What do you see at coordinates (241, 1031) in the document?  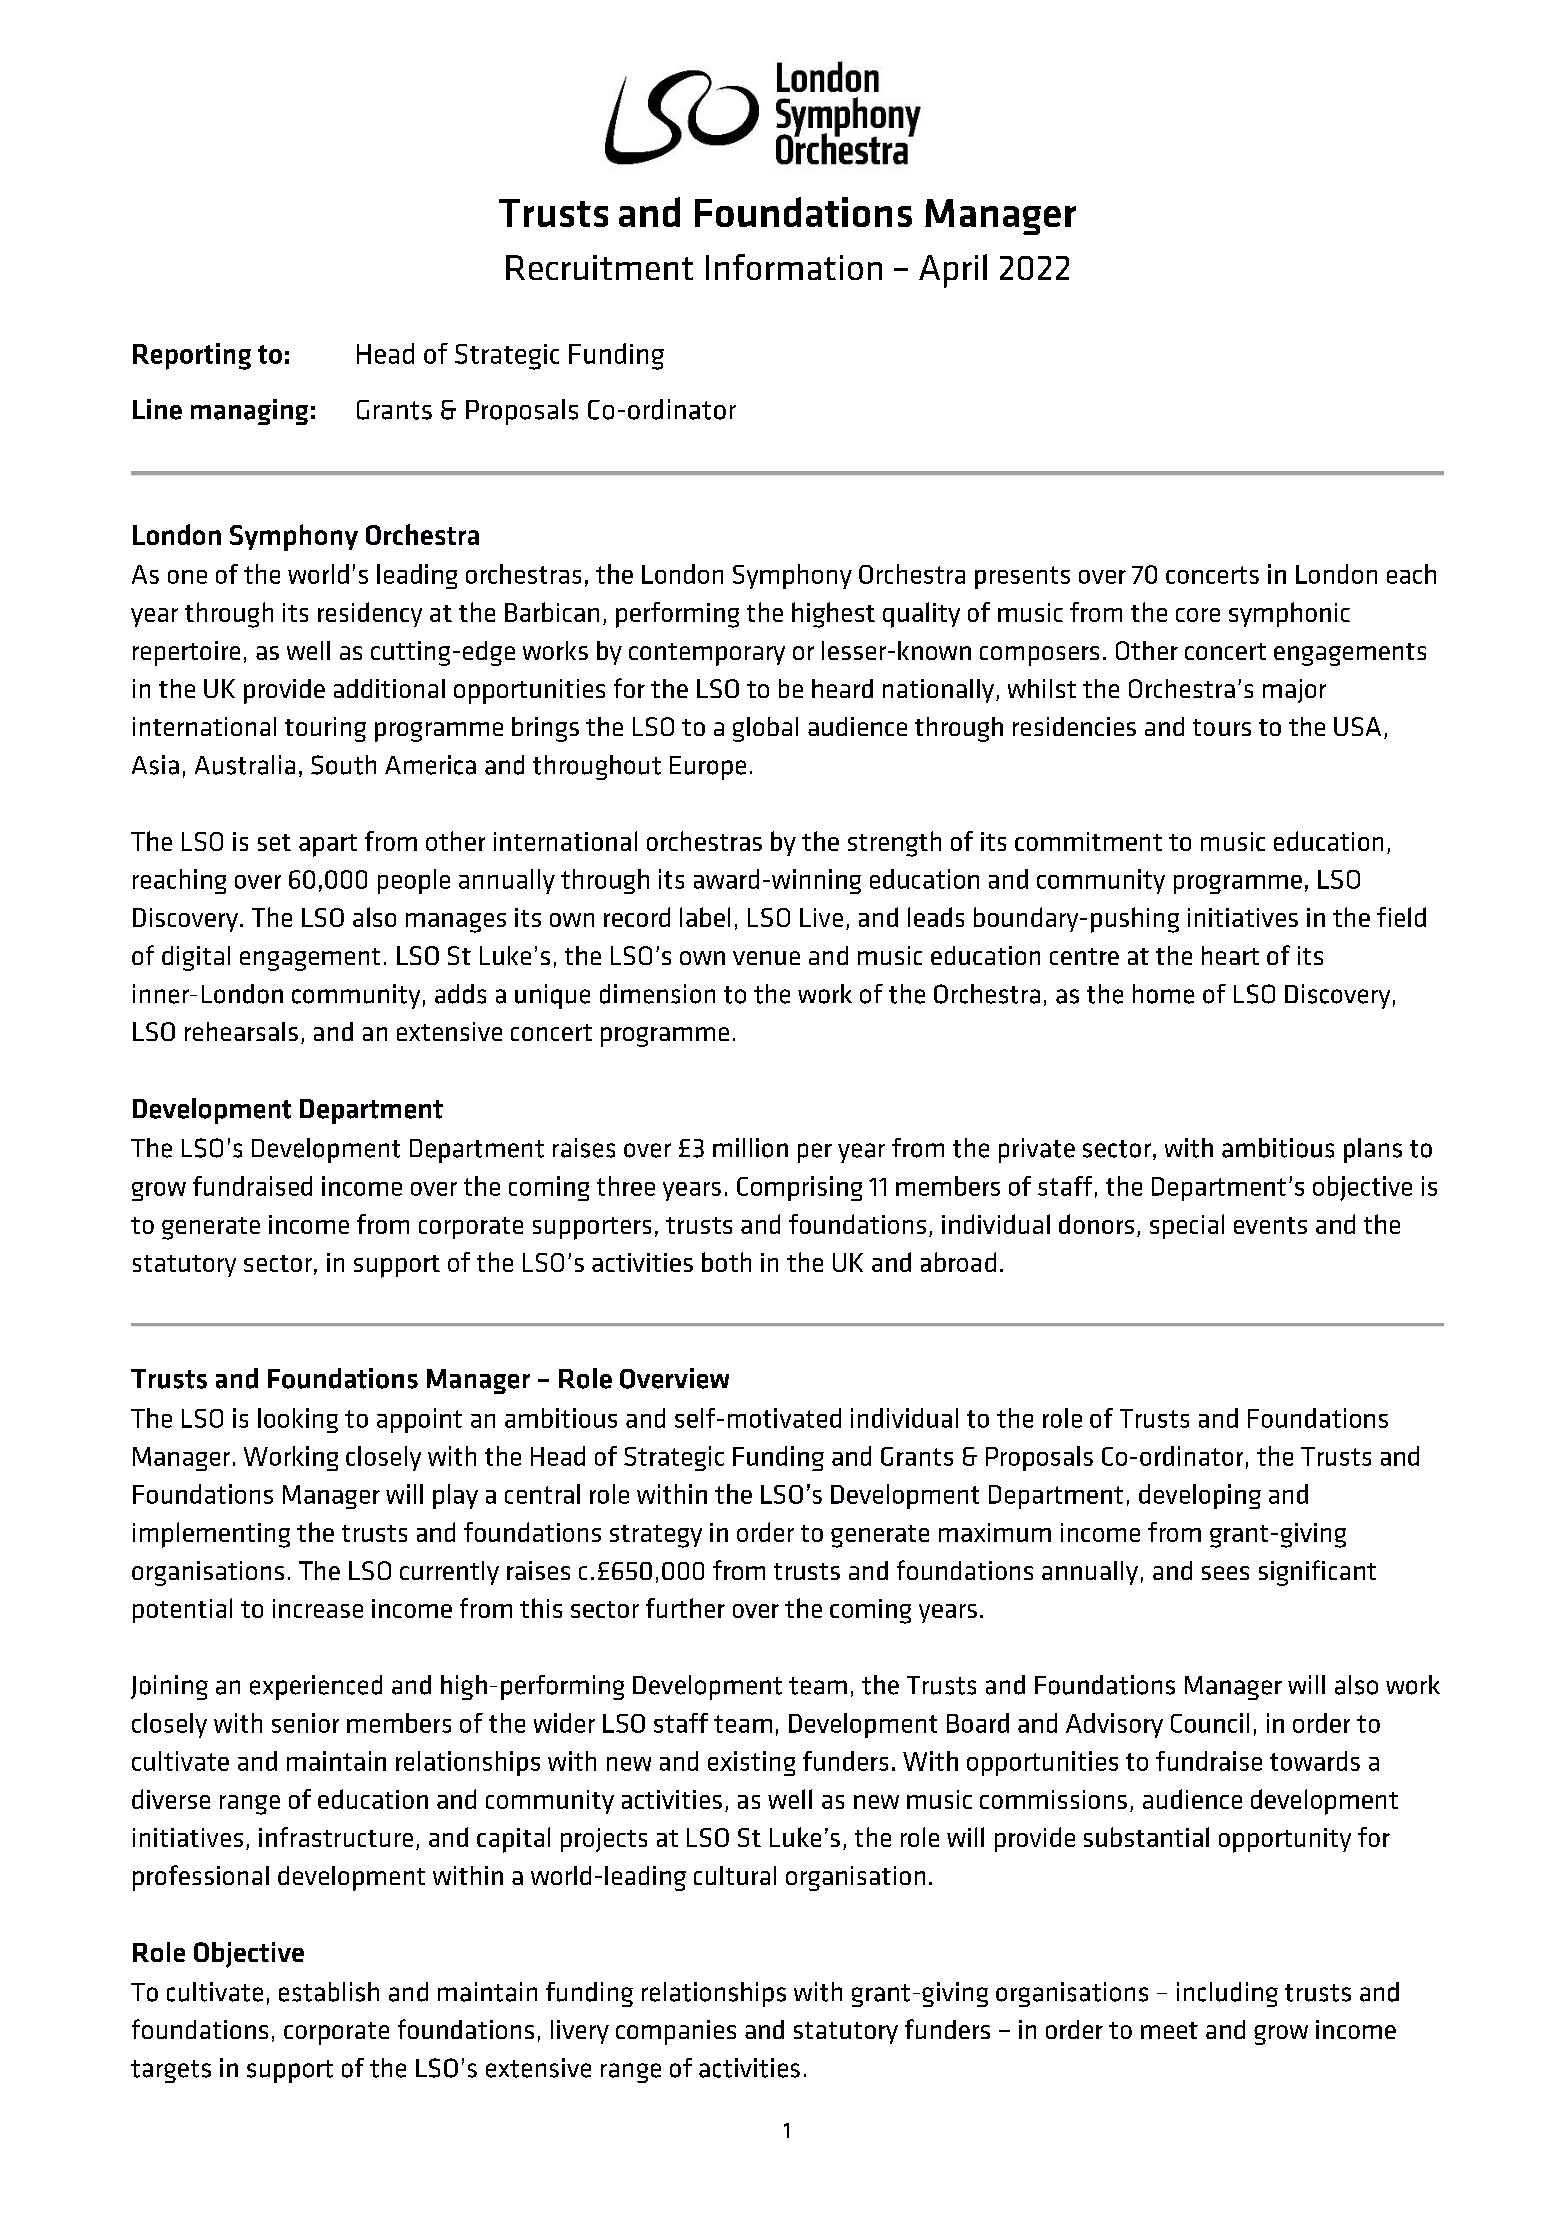 I see `rehearsals` at bounding box center [241, 1031].
